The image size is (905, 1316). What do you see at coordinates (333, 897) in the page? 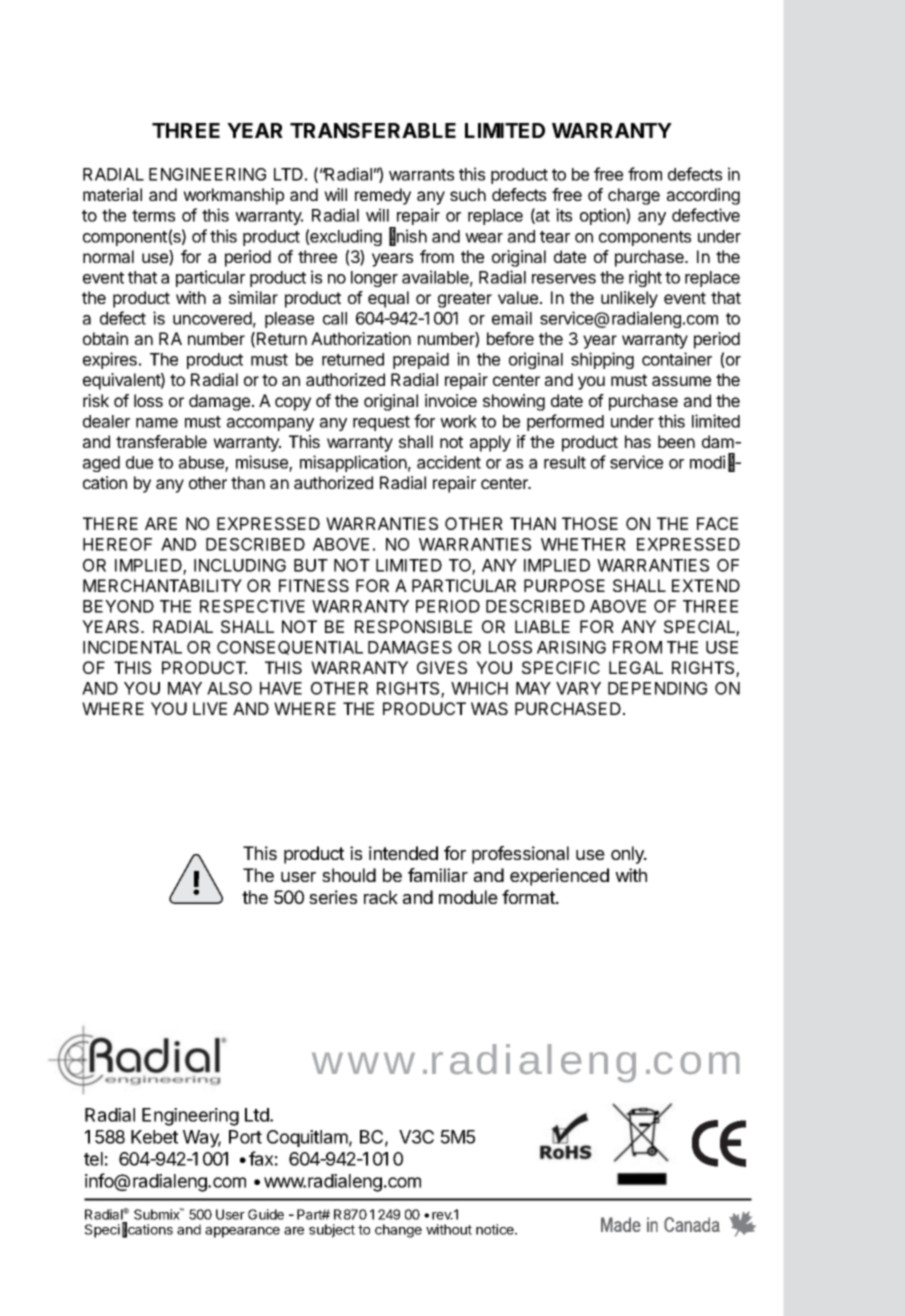
I see `series` at bounding box center [333, 897].
